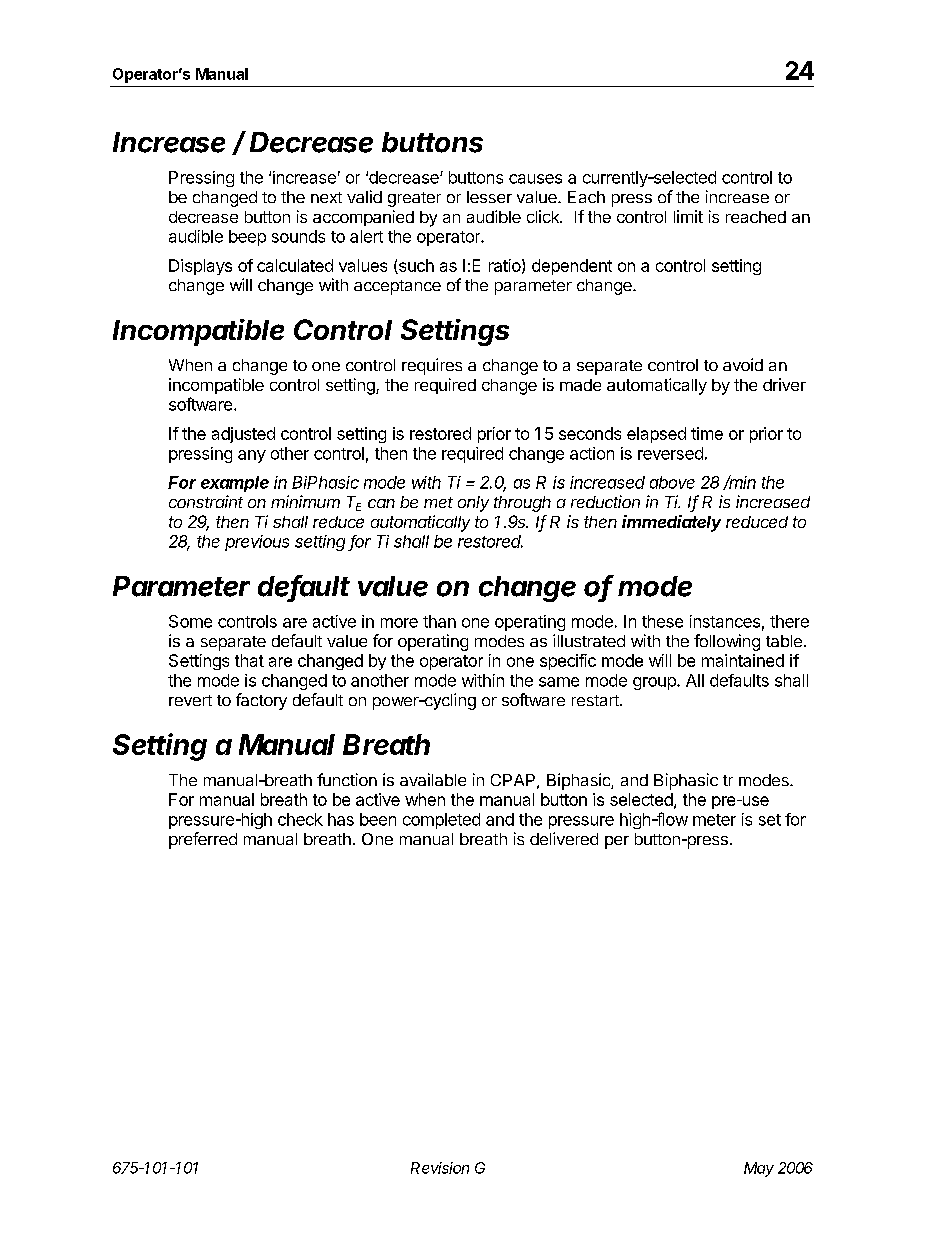  Describe the element at coordinates (725, 621) in the screenshot. I see `instances` at that location.
